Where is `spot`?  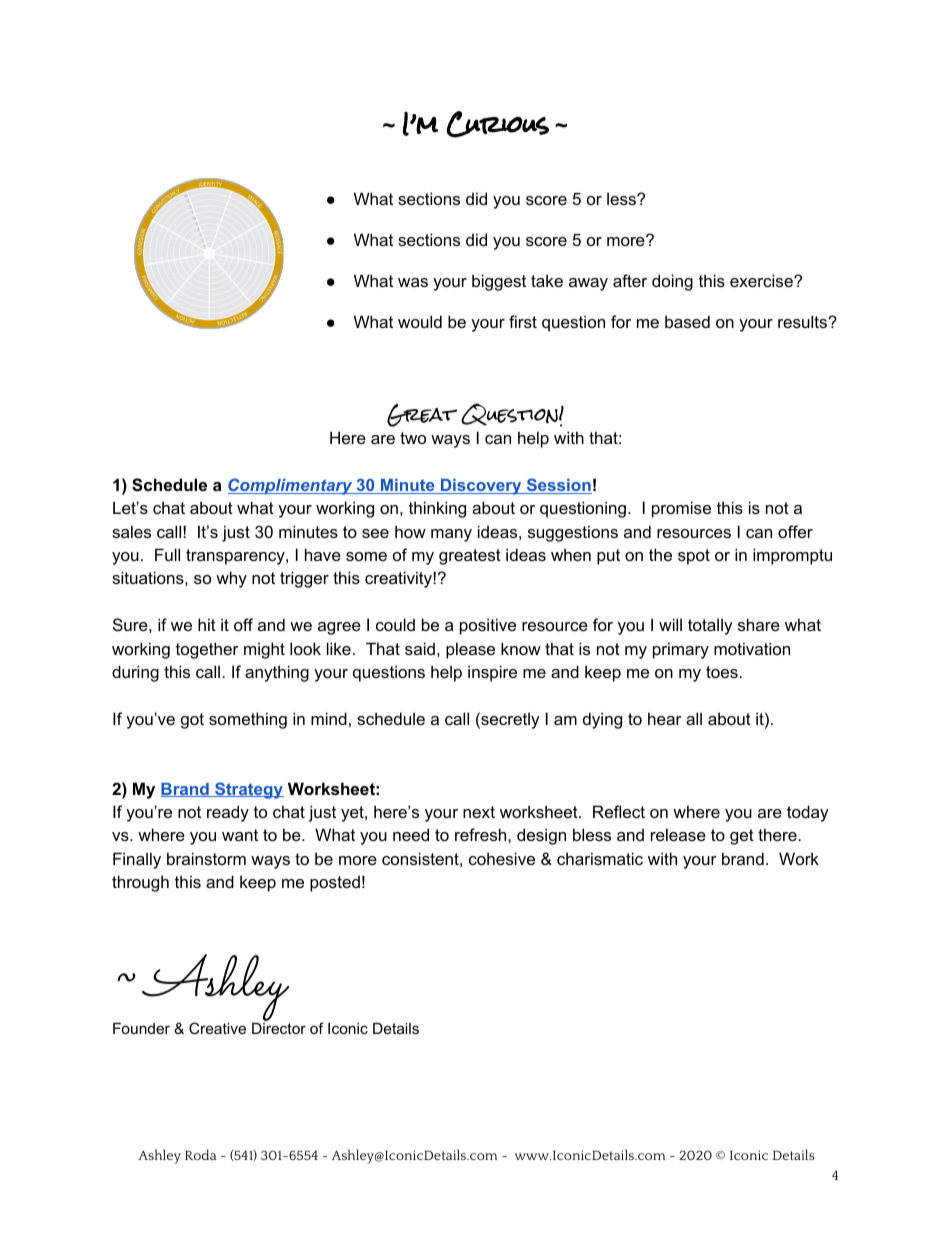
spot is located at coordinates (694, 557).
